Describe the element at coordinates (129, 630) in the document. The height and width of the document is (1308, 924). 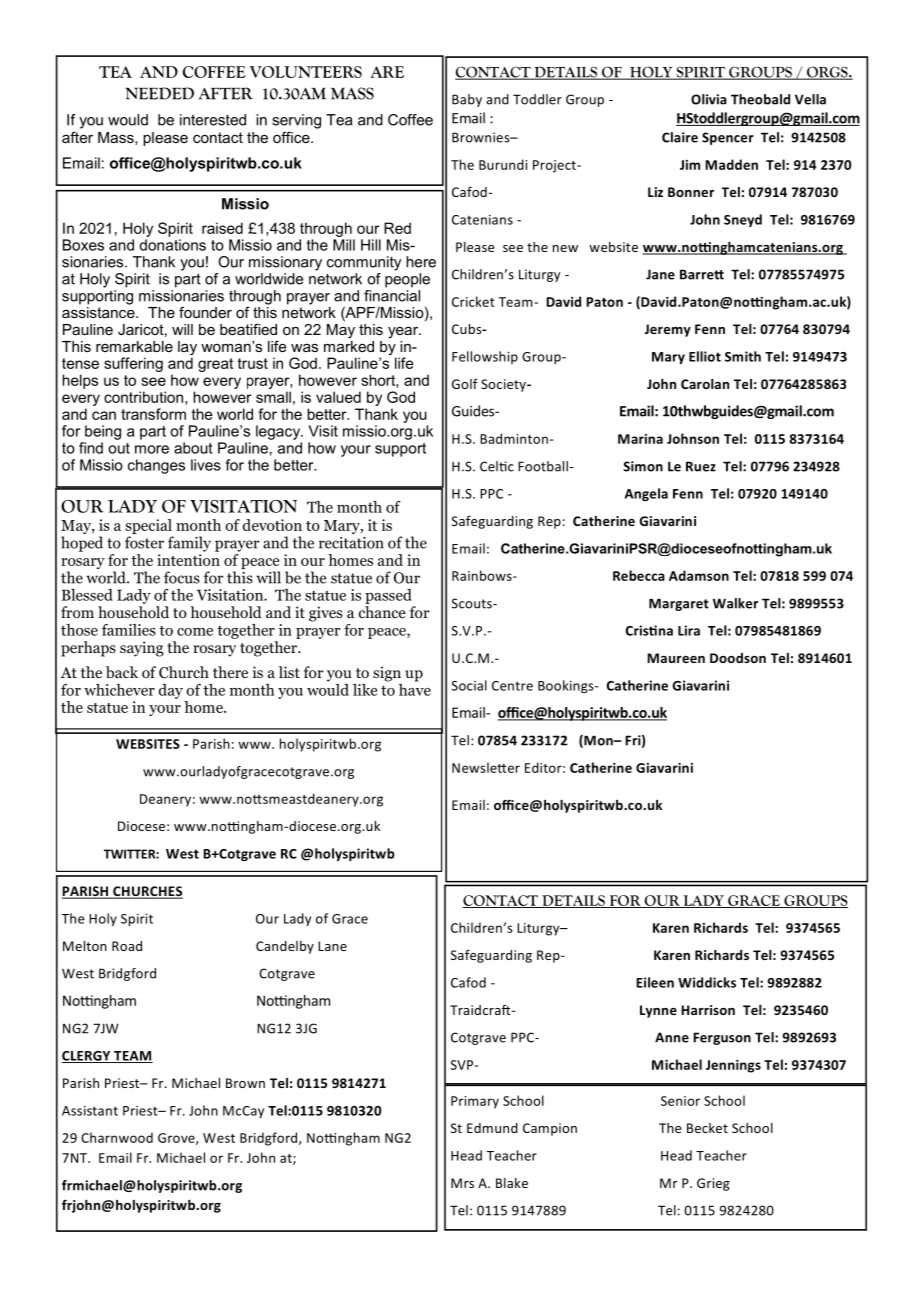
I see `families` at that location.
